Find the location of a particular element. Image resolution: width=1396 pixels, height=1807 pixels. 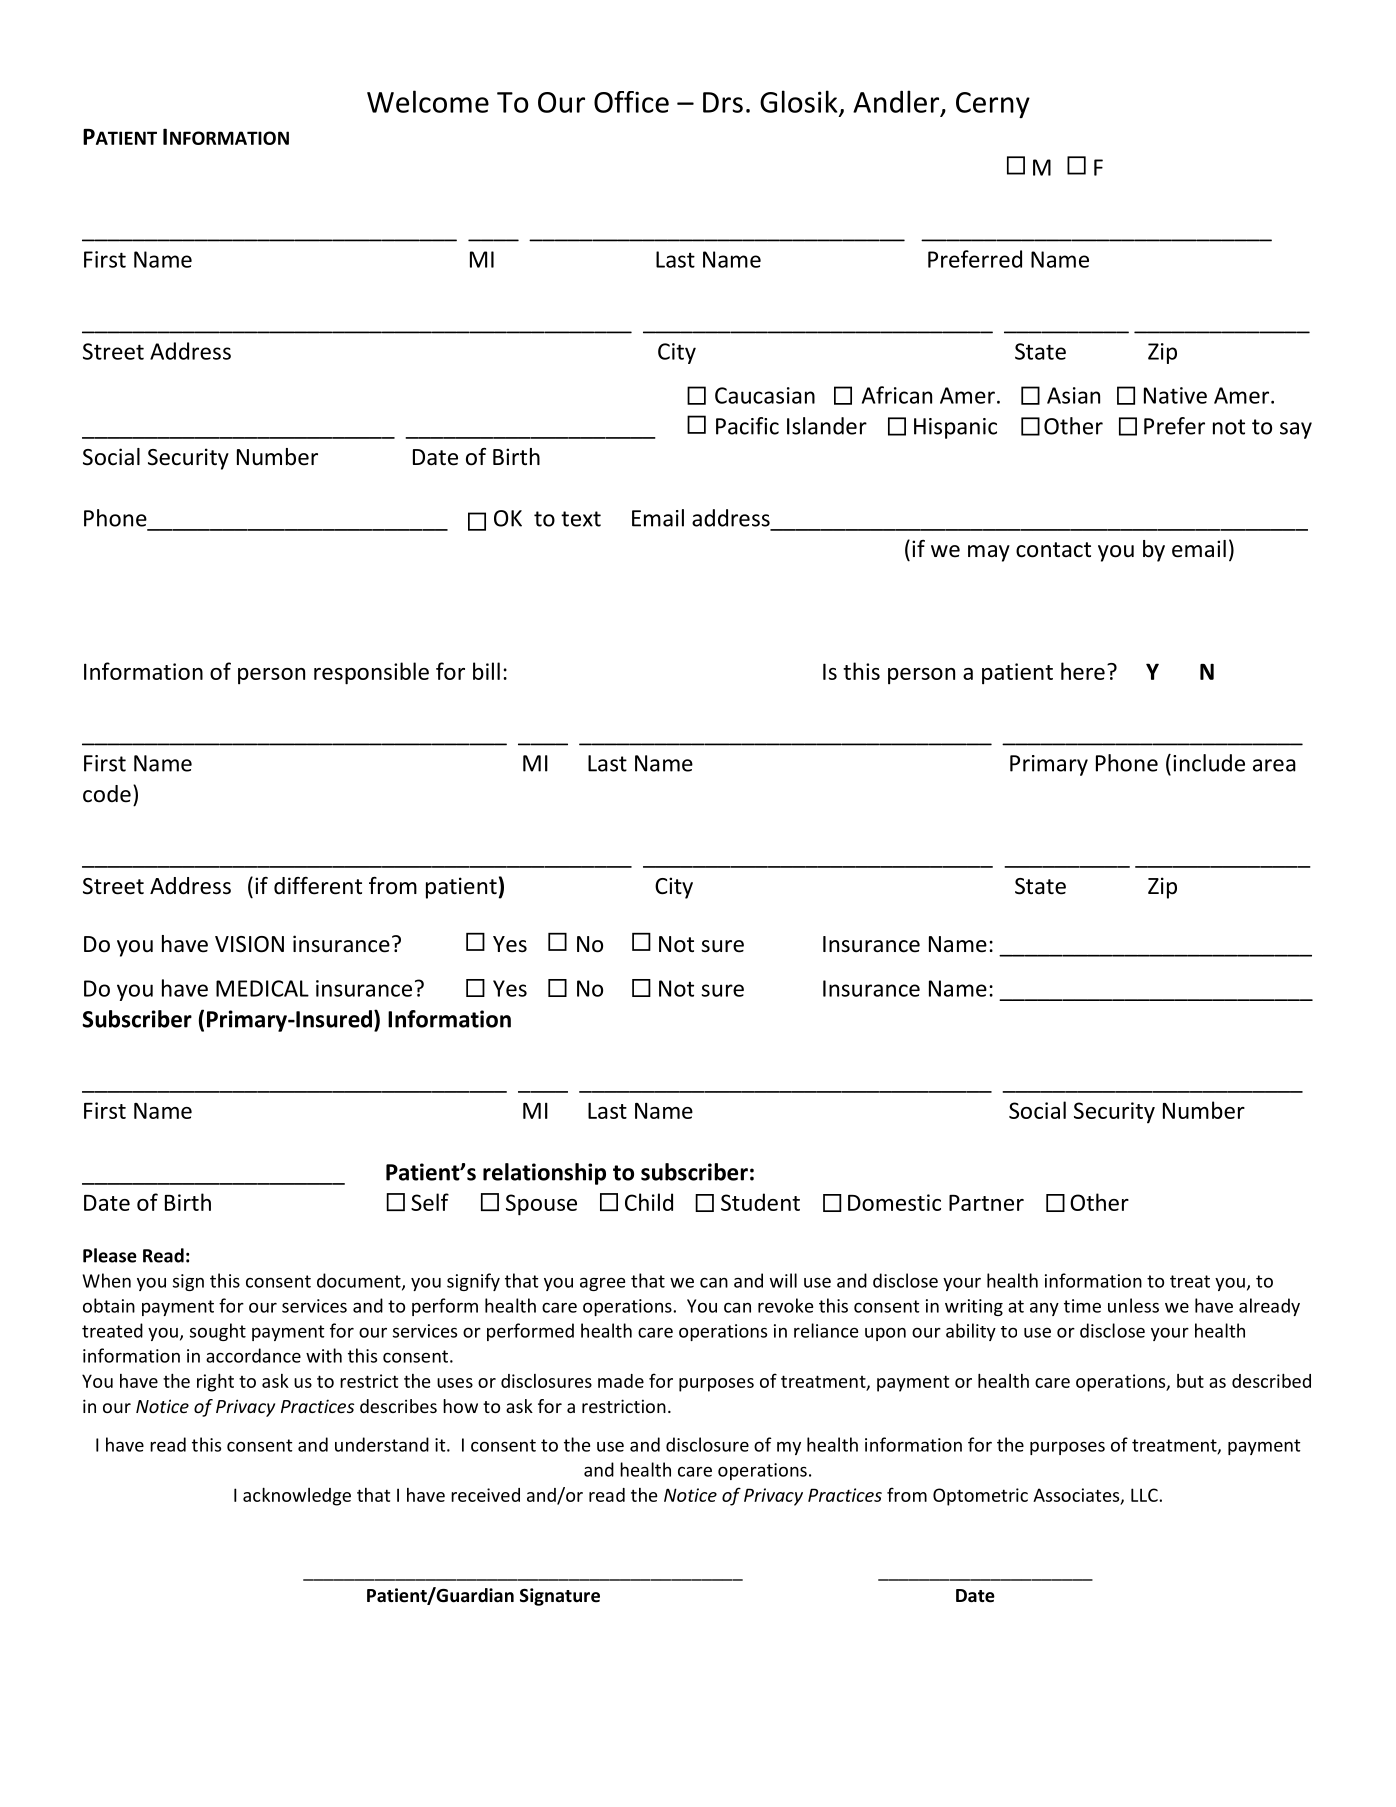

acknowledge is located at coordinates (297, 1496).
